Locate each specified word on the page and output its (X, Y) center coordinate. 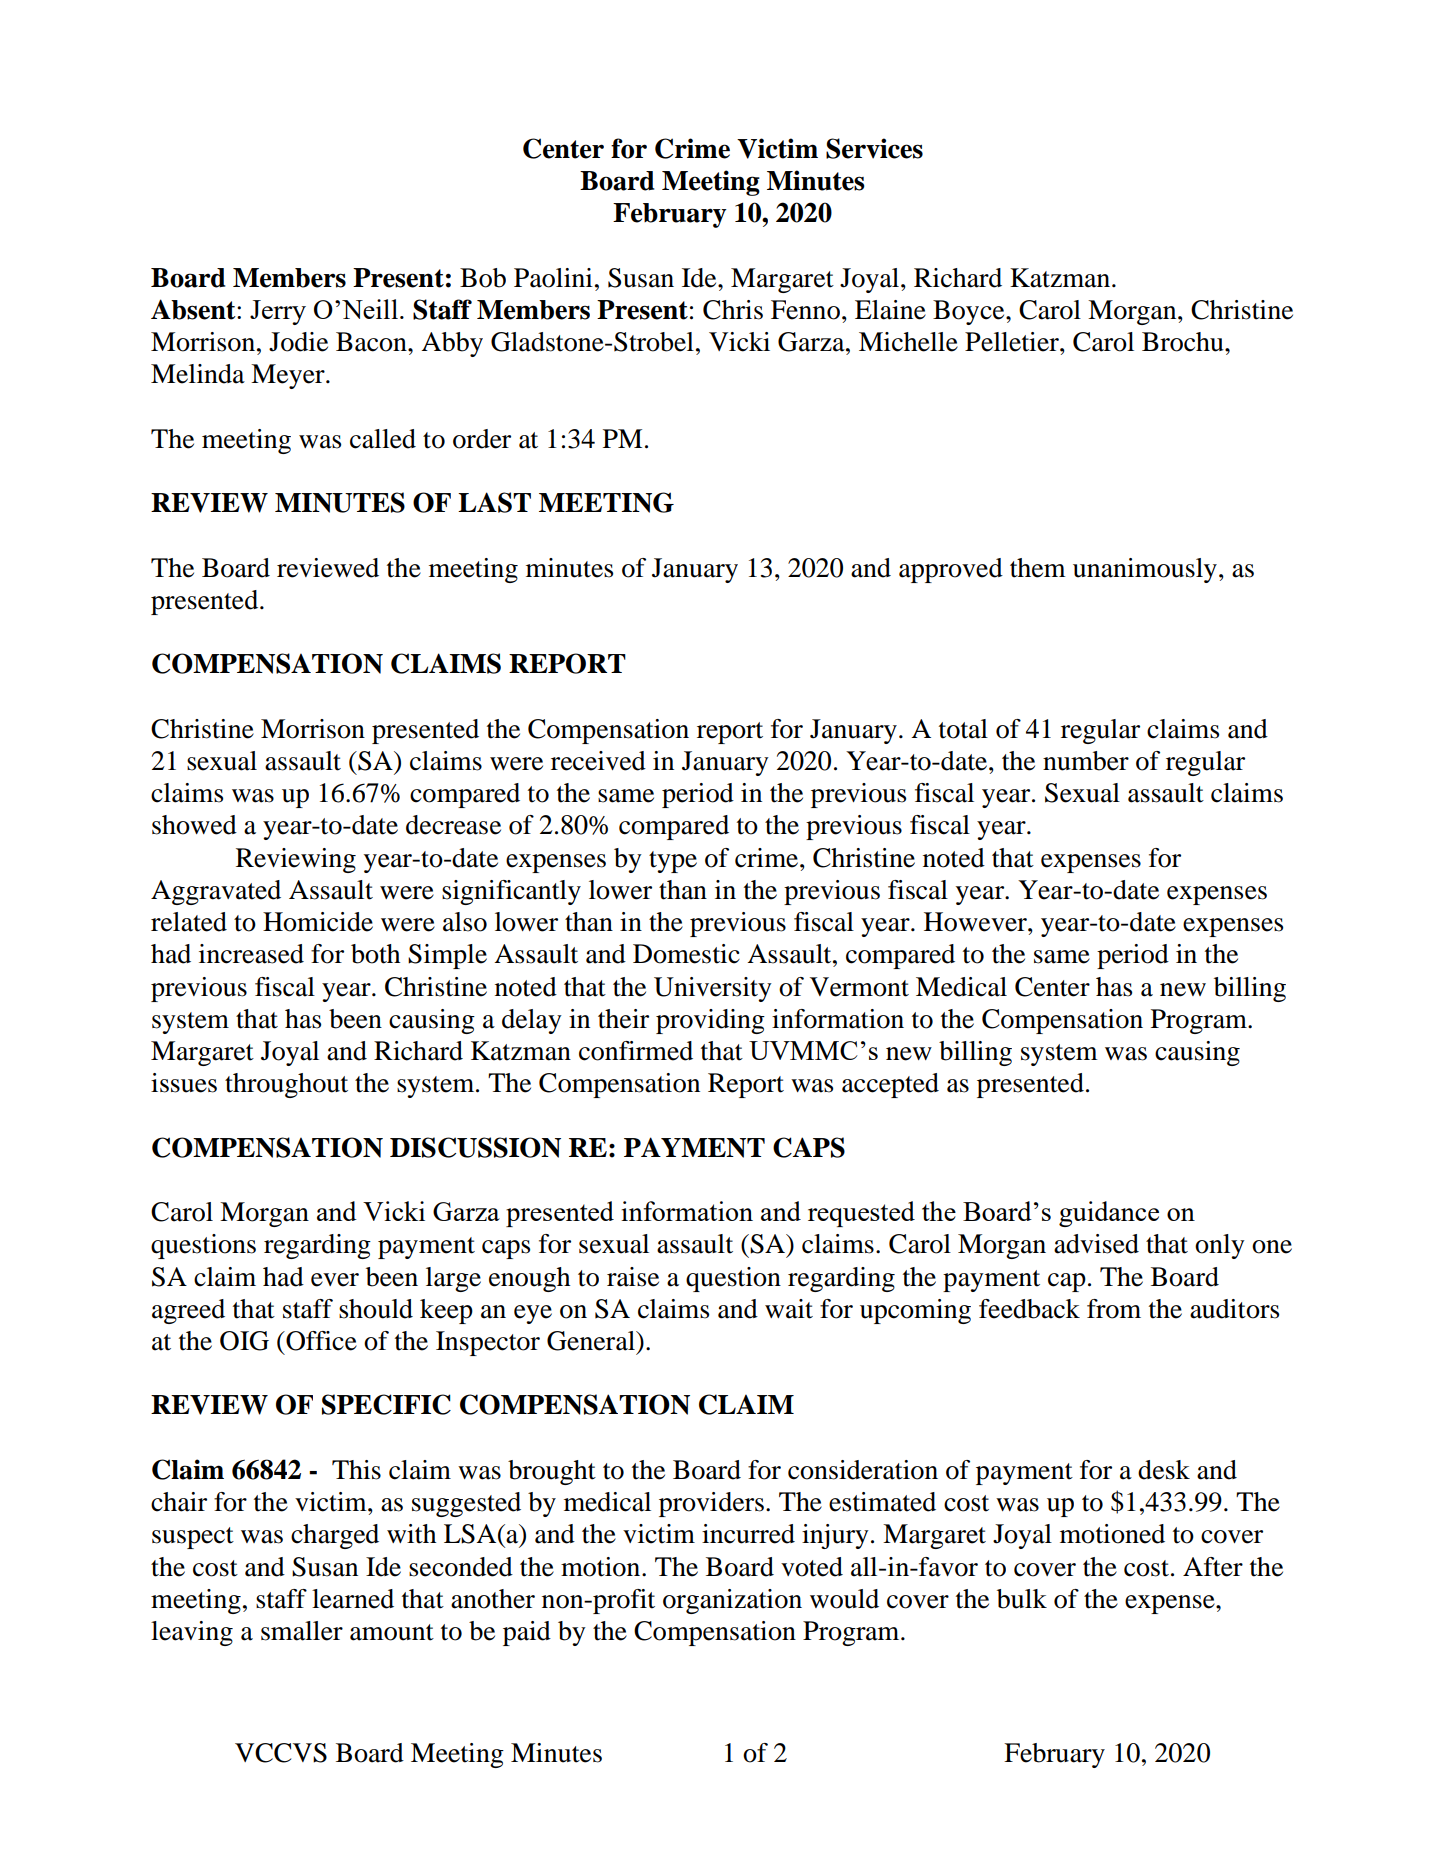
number (1086, 761)
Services (874, 148)
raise (633, 1277)
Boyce (970, 312)
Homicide (318, 922)
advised (1096, 1244)
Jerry (278, 312)
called (383, 439)
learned (353, 1599)
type (673, 862)
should (376, 1309)
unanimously (1145, 570)
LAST (494, 502)
